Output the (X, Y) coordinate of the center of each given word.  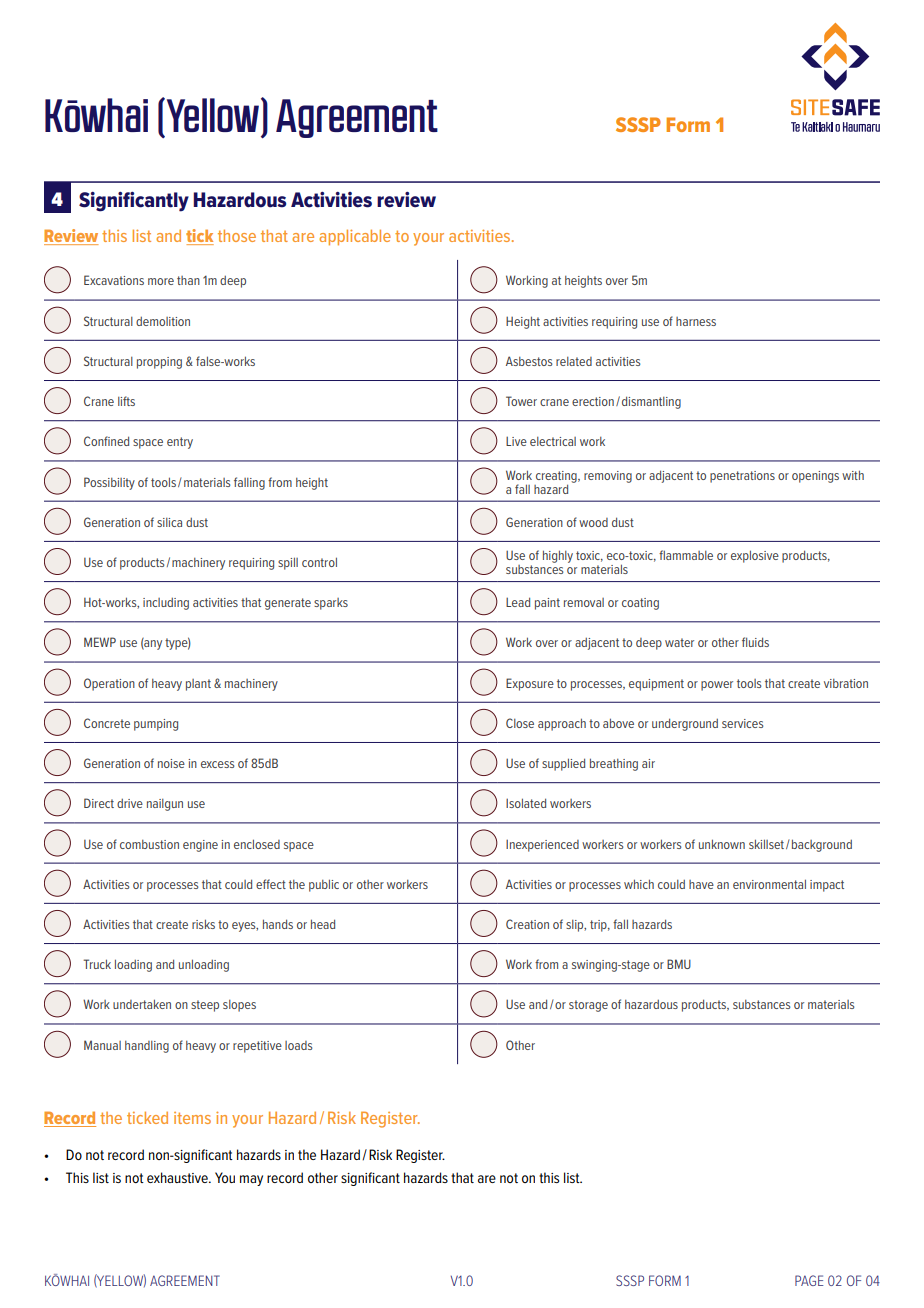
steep (205, 1006)
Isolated (526, 803)
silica (169, 522)
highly (558, 556)
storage (588, 1006)
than (188, 280)
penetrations (742, 477)
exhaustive (178, 1177)
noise (171, 763)
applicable (355, 237)
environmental (769, 884)
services (742, 723)
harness (696, 321)
